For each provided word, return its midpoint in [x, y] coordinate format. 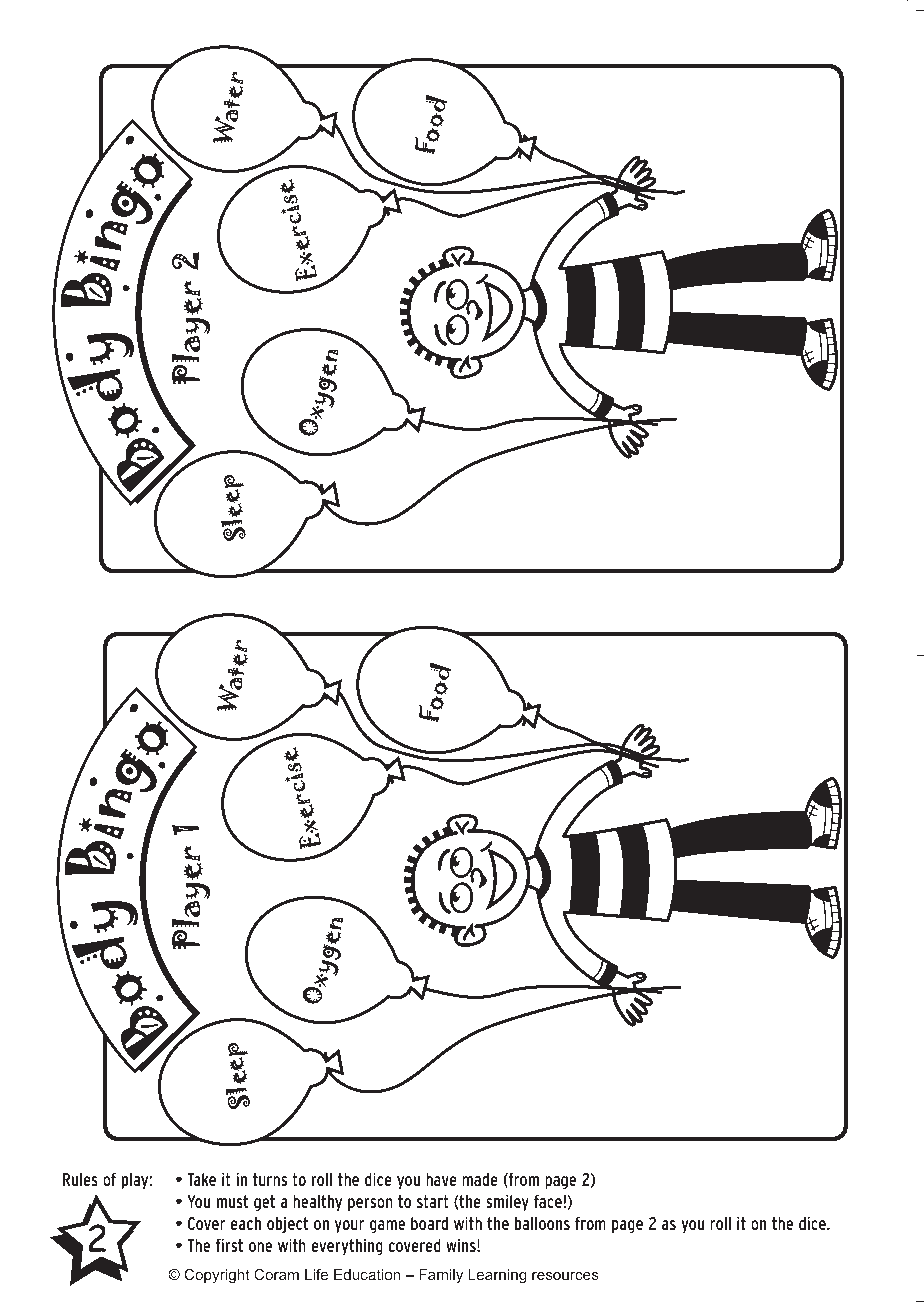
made [480, 1179]
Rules [80, 1179]
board [429, 1223]
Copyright [217, 1276]
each [245, 1223]
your [349, 1227]
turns [270, 1179]
